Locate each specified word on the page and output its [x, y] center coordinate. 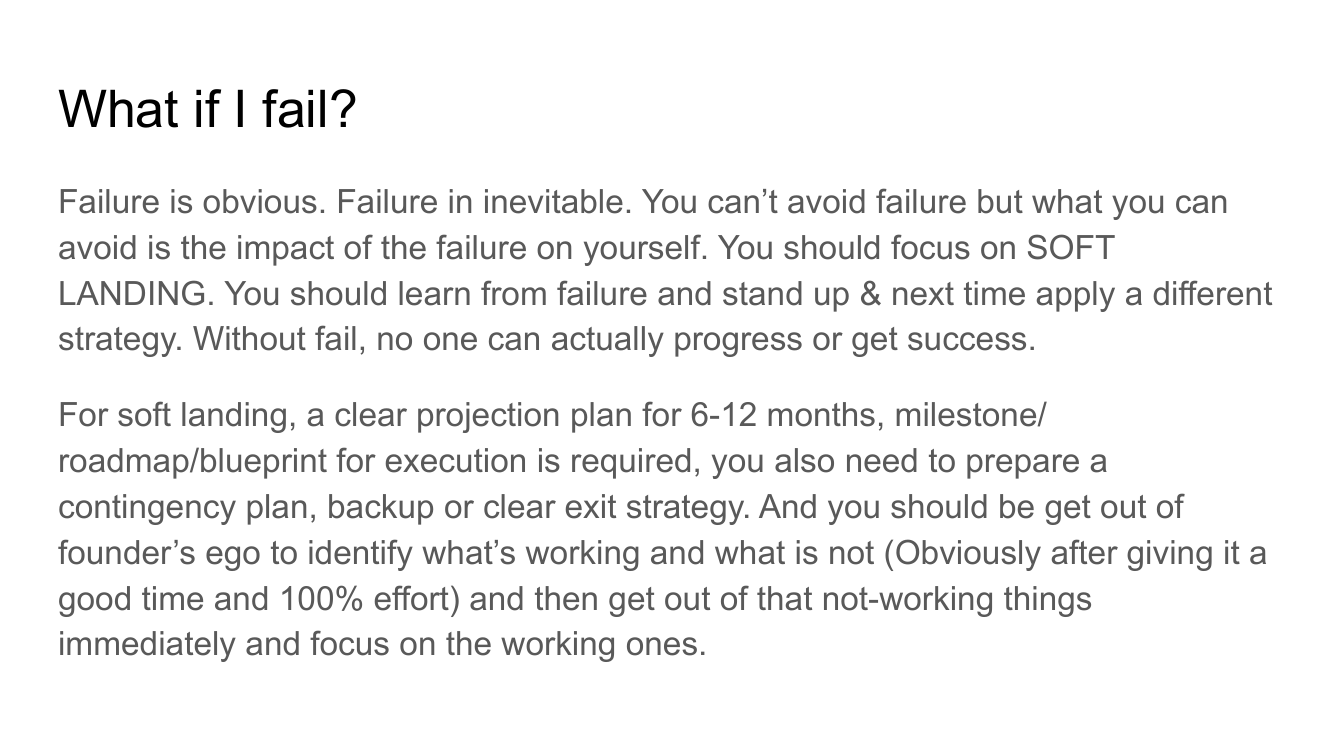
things [1047, 601]
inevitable [554, 201]
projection [488, 417]
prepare [1023, 466]
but [1000, 201]
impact [286, 250]
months [821, 414]
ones [662, 646]
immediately [148, 646]
